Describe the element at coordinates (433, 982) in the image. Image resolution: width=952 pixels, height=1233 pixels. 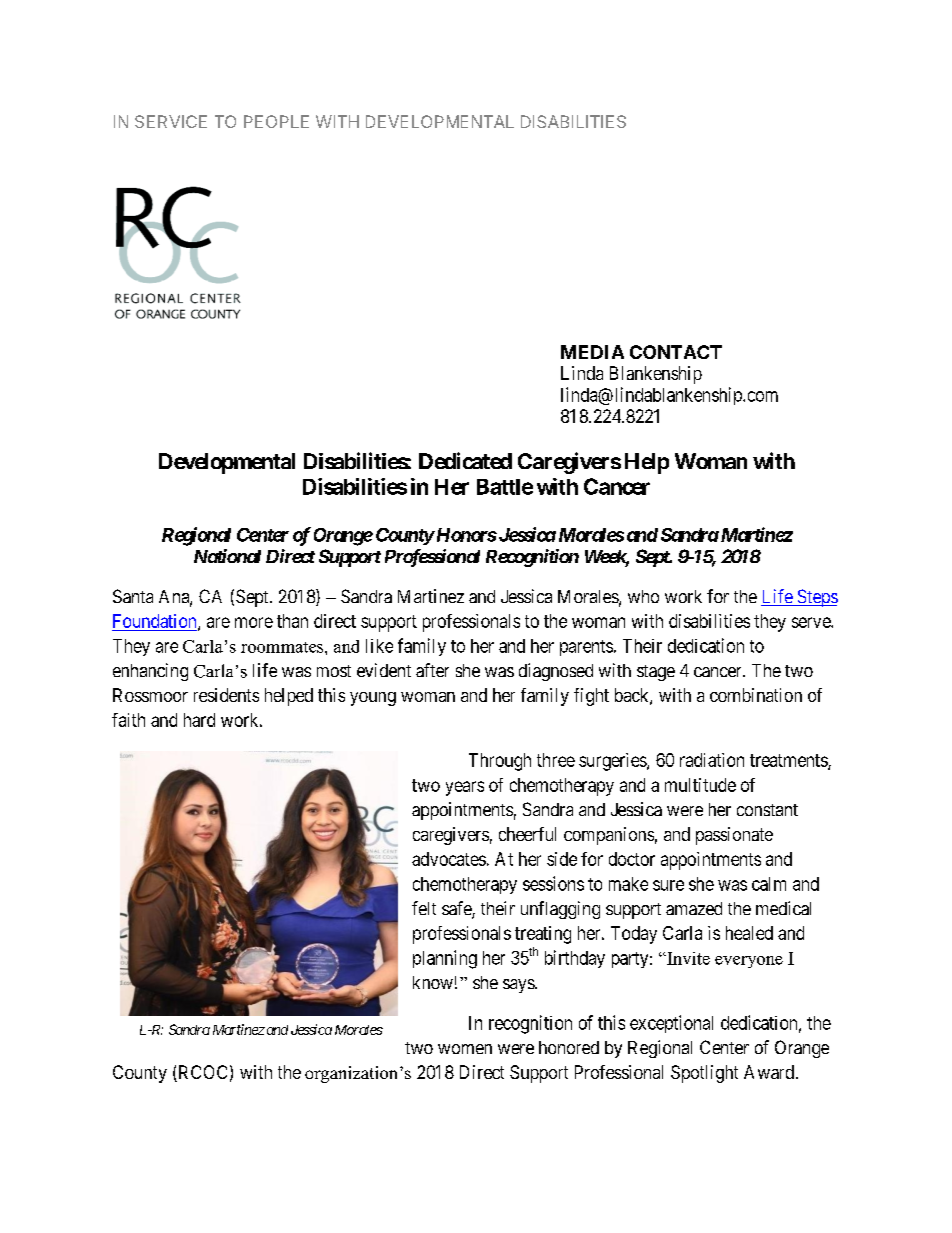
I see `know` at that location.
